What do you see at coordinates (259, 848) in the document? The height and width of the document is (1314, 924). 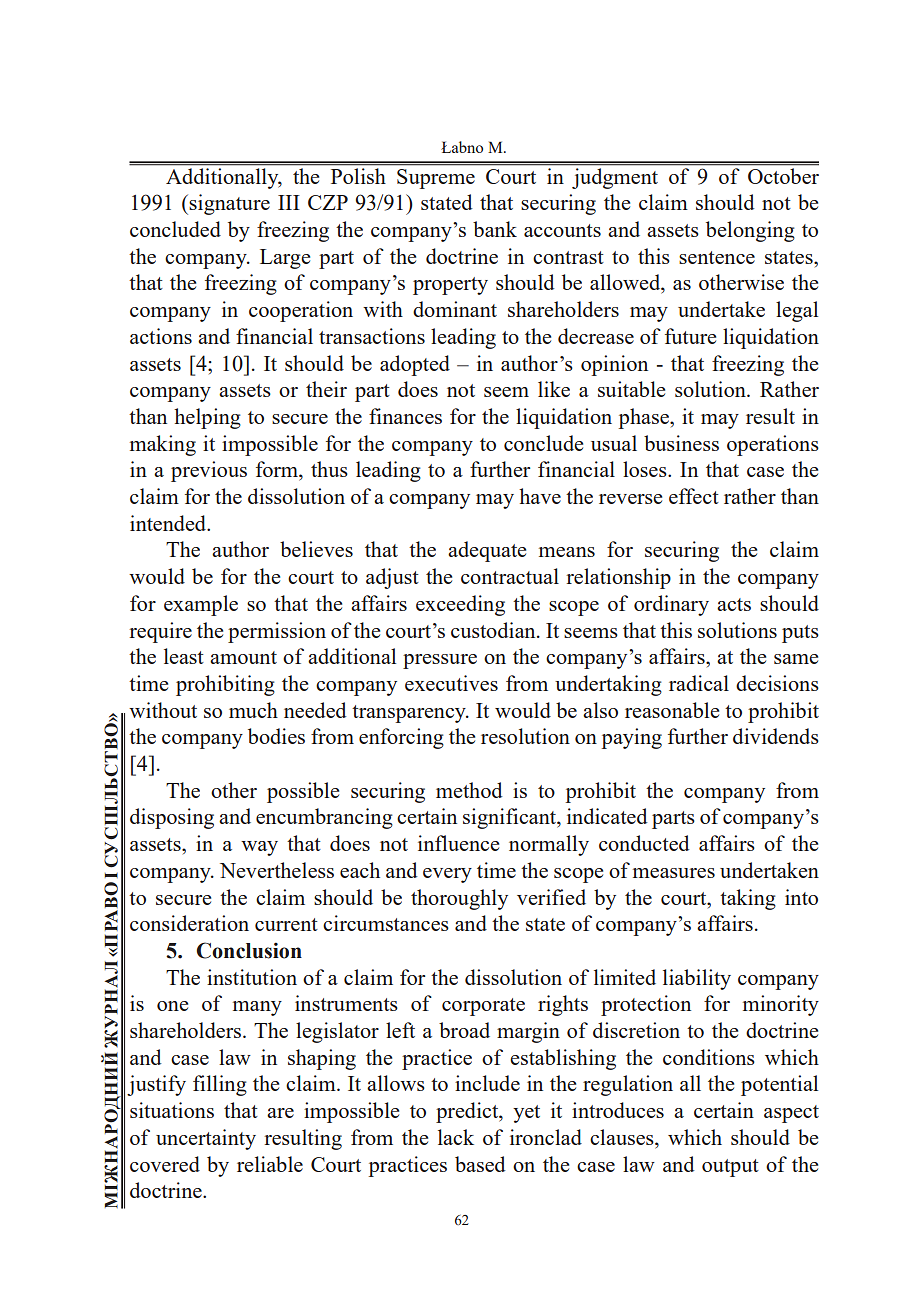 I see `way` at bounding box center [259, 848].
